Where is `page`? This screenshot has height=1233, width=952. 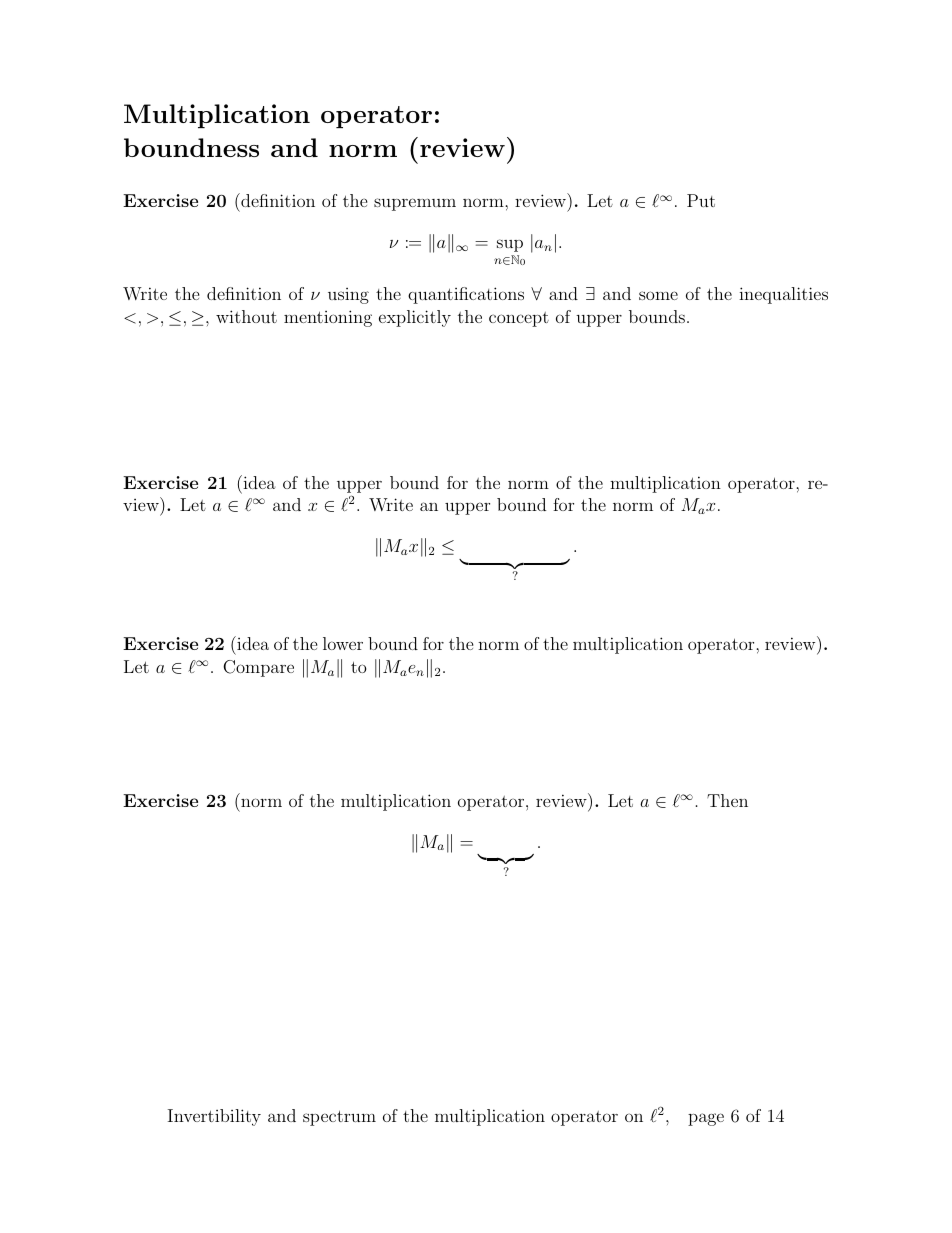
page is located at coordinates (706, 1119).
